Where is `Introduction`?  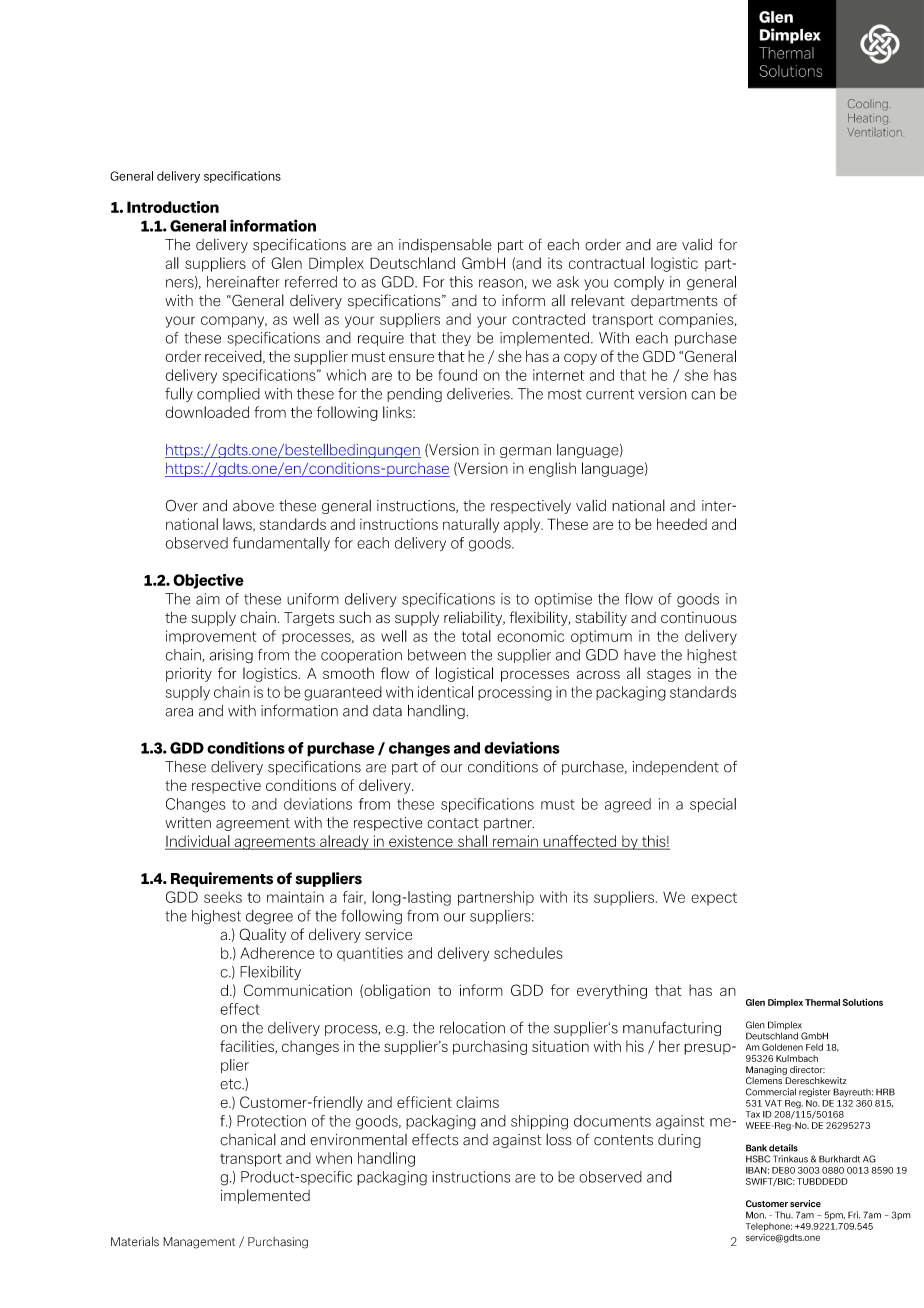
Introduction is located at coordinates (173, 207).
